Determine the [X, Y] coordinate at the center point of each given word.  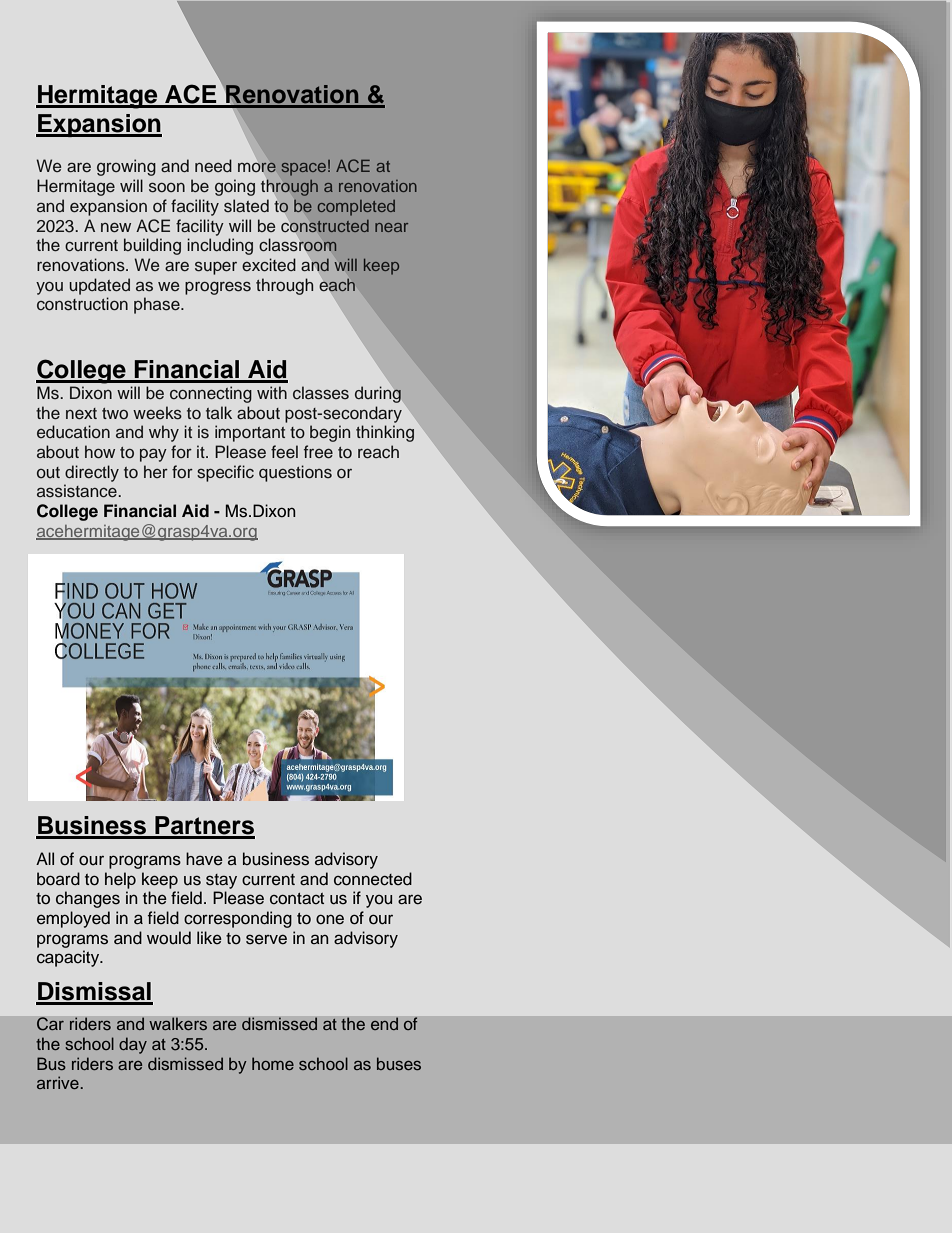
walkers [178, 1024]
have [204, 858]
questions [295, 473]
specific [225, 473]
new [116, 227]
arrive [58, 1082]
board [58, 879]
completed [356, 208]
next [81, 413]
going [235, 187]
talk [219, 412]
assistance [78, 491]
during [378, 394]
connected [373, 879]
